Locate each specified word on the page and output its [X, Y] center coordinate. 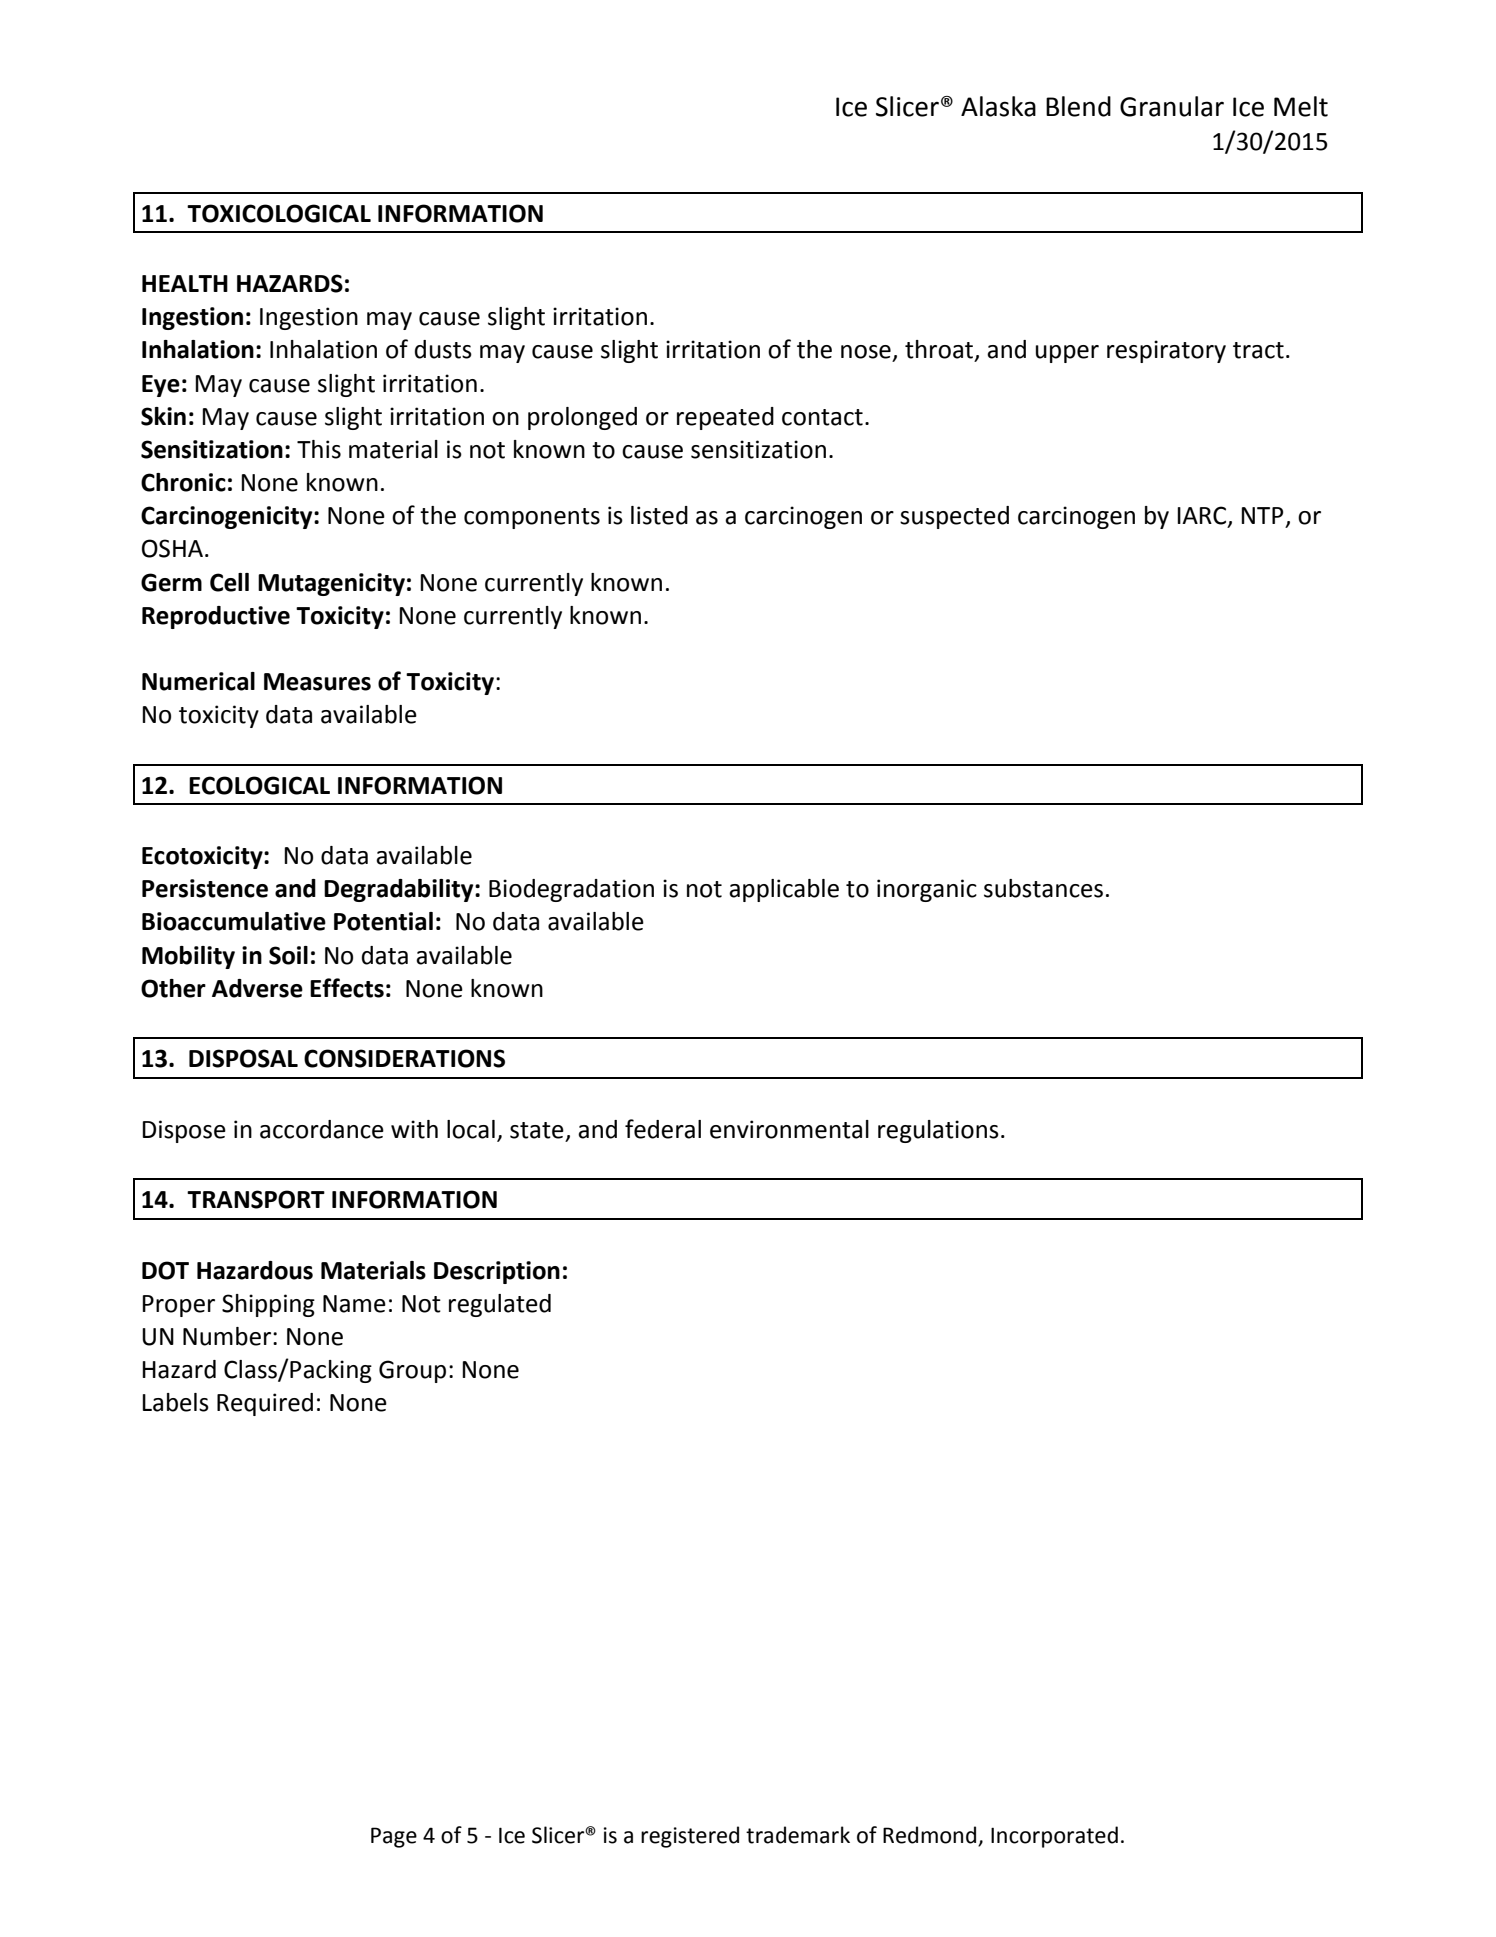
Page [394, 1837]
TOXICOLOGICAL [279, 213]
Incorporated [1054, 1837]
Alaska [998, 106]
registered [690, 1837]
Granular [1172, 106]
